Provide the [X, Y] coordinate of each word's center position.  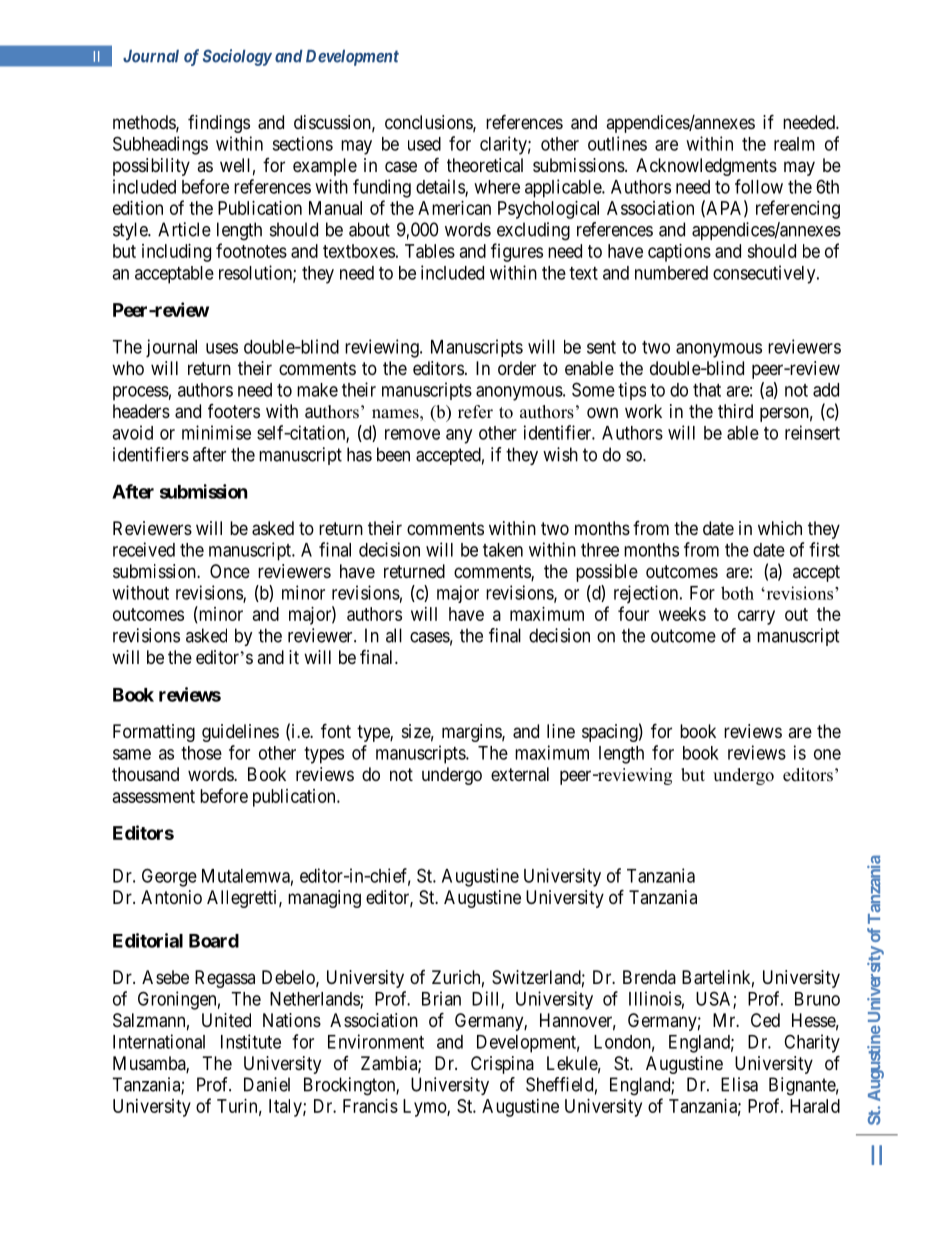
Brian [441, 998]
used [424, 144]
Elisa [739, 1084]
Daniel [267, 1084]
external [520, 774]
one [827, 754]
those [201, 753]
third [735, 411]
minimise [216, 432]
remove [412, 434]
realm [794, 144]
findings [219, 124]
